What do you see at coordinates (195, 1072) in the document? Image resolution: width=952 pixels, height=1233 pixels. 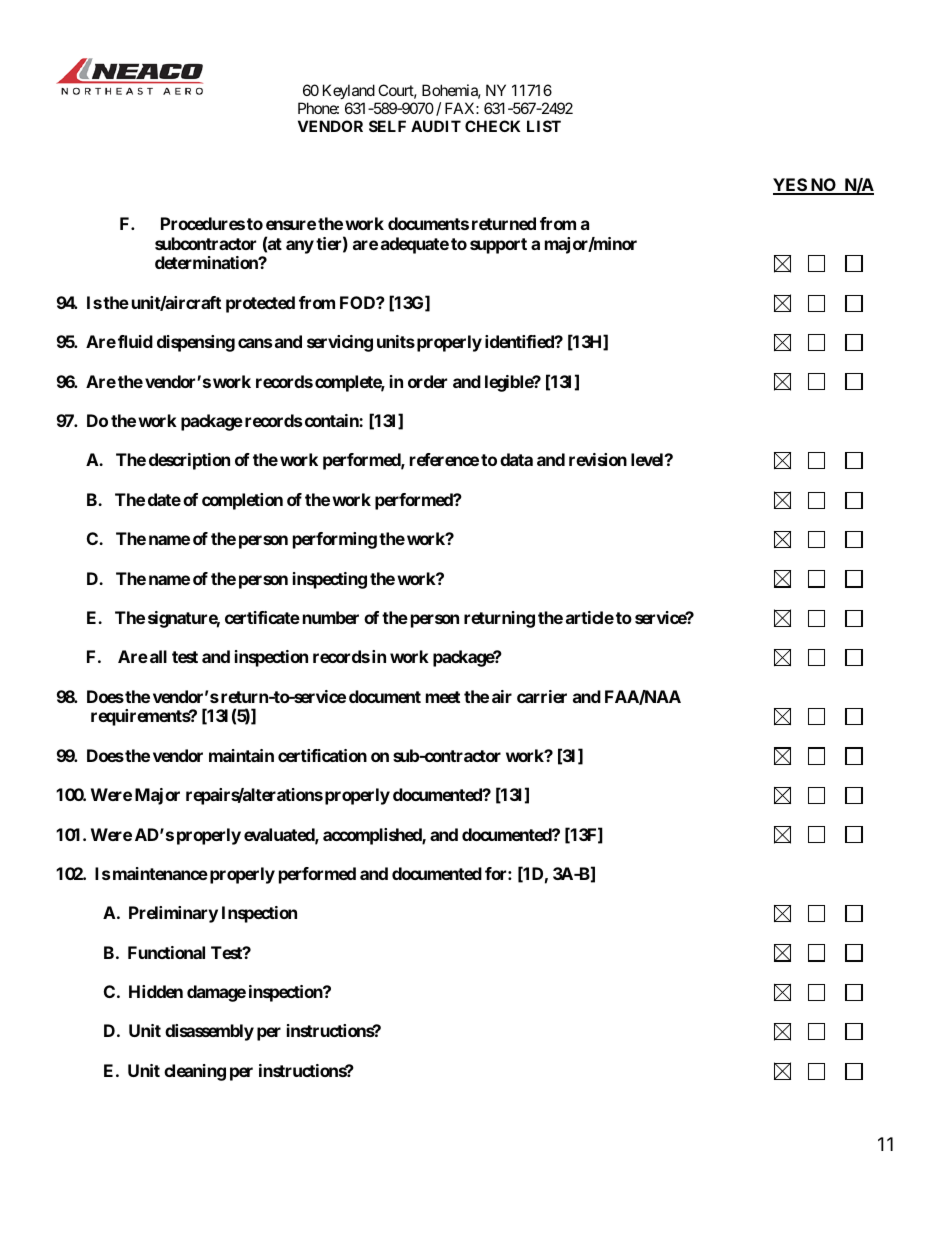 I see `cleaning` at bounding box center [195, 1072].
